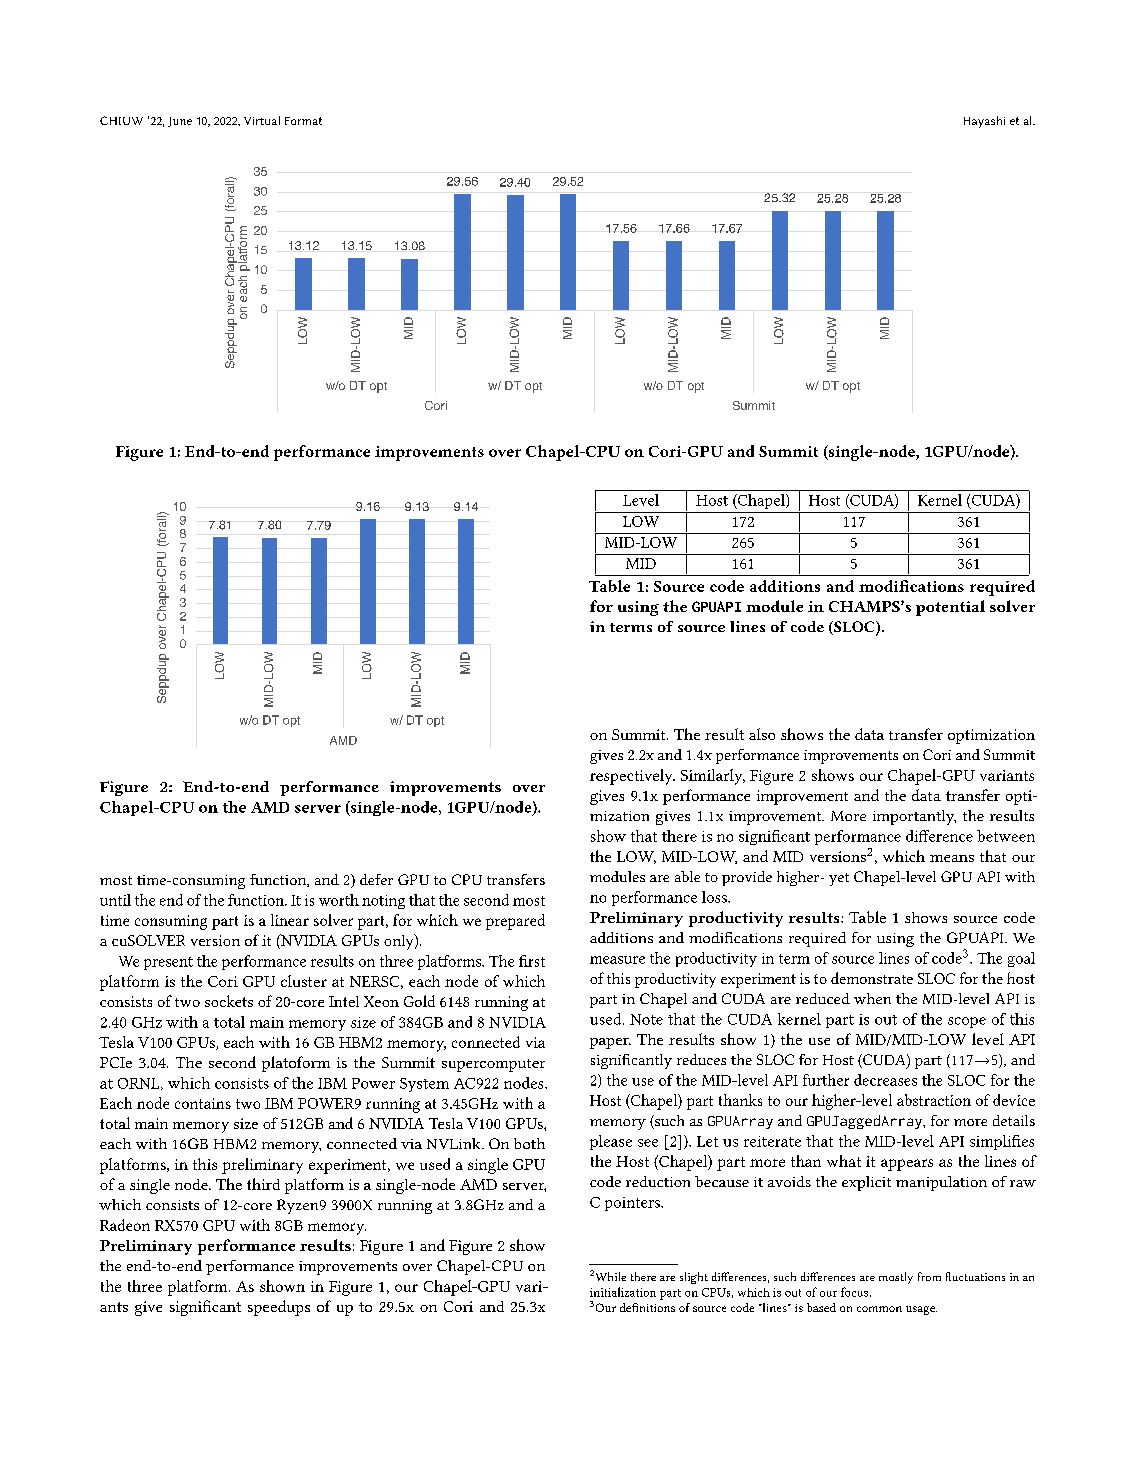 The height and width of the screenshot is (1469, 1135). Describe the element at coordinates (952, 858) in the screenshot. I see `means` at that location.
